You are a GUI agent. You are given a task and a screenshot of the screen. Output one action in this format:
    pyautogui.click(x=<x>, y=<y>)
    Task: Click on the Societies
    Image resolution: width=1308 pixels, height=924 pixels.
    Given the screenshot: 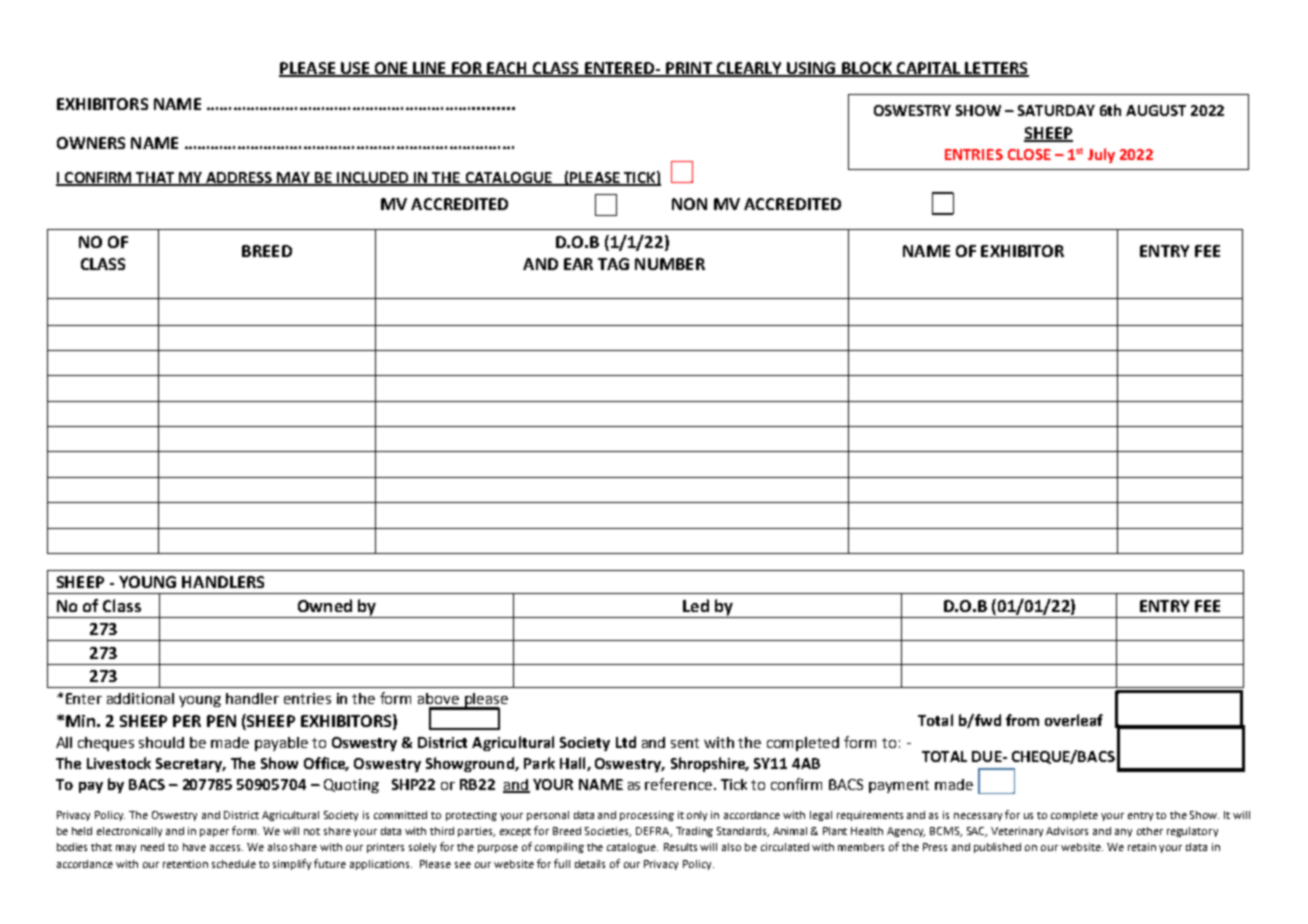 What is the action you would take?
    pyautogui.click(x=608, y=832)
